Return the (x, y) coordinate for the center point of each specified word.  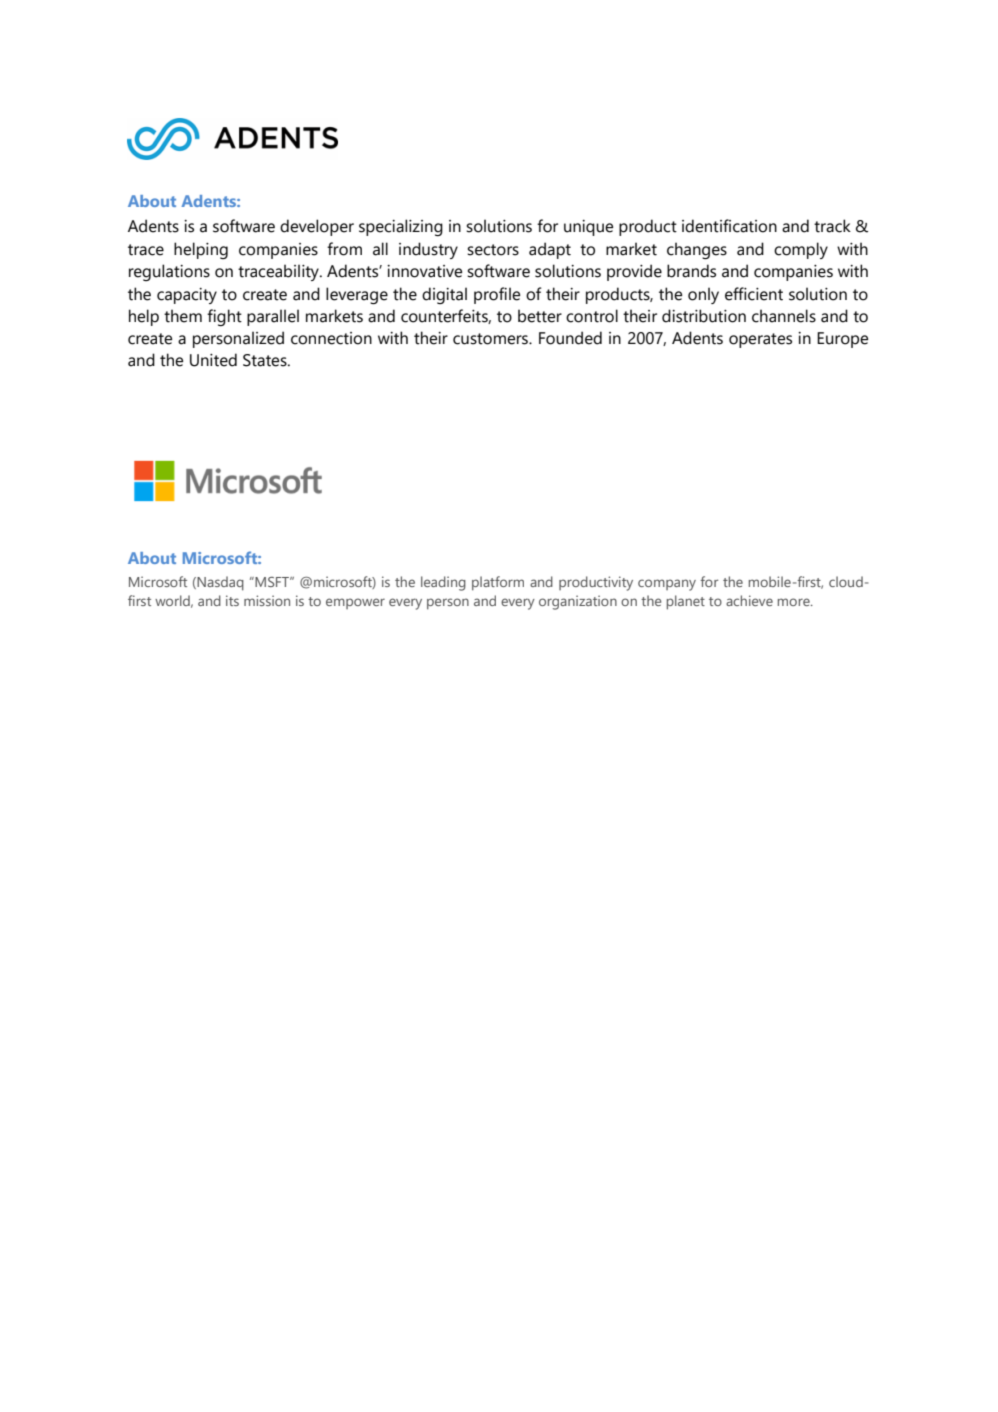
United (213, 360)
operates (760, 340)
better (540, 316)
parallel (273, 317)
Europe (842, 340)
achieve (749, 600)
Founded (570, 338)
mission (267, 600)
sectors (493, 250)
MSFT (272, 582)
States (266, 360)
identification (729, 226)
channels (784, 316)
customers (491, 339)
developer (317, 227)
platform (498, 583)
